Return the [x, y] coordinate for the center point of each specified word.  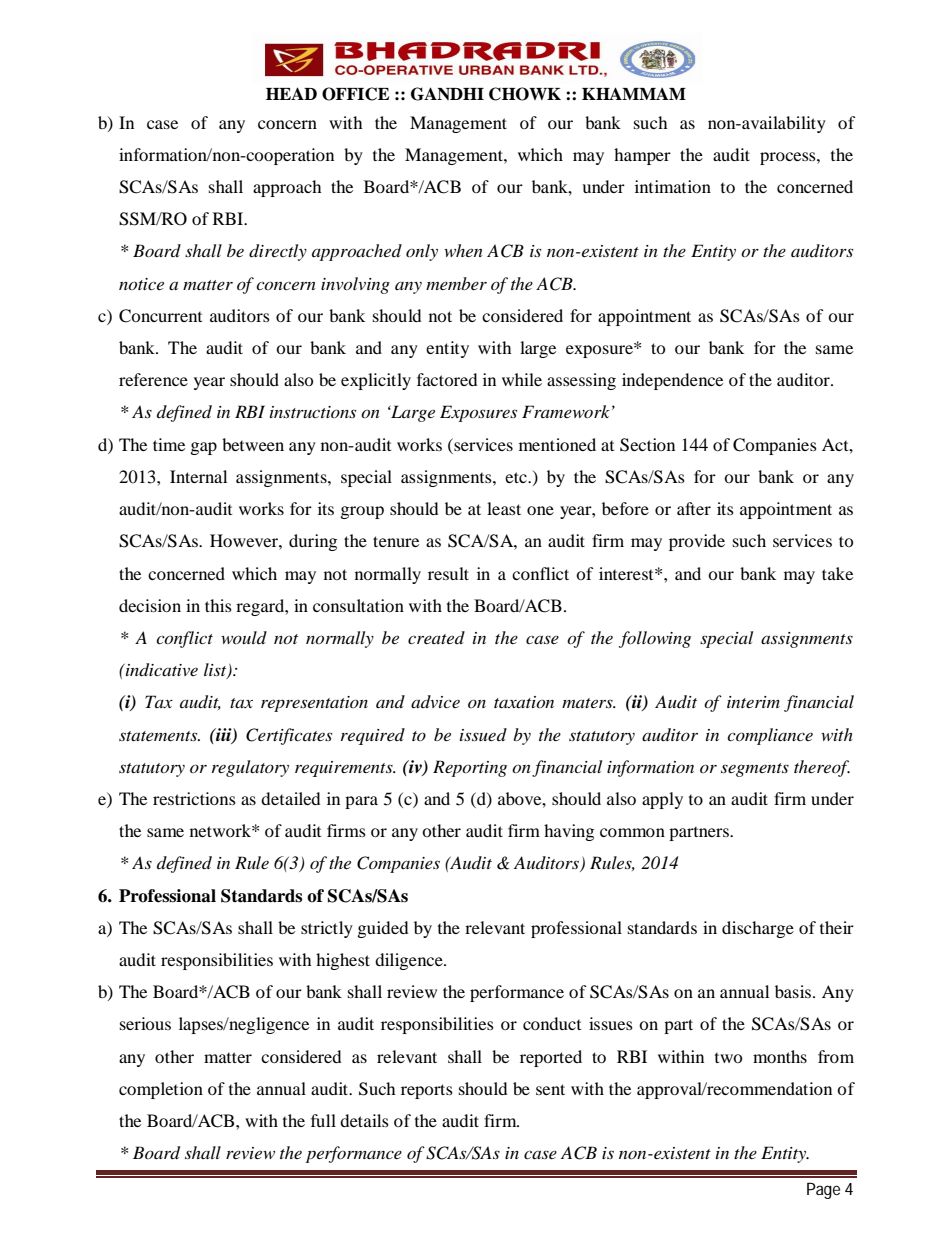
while [522, 379]
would [244, 637]
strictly [327, 929]
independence [672, 381]
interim [753, 702]
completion [161, 1090]
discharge [758, 929]
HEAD [291, 93]
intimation [673, 186]
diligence [410, 961]
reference [153, 379]
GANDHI [447, 94]
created [436, 637]
